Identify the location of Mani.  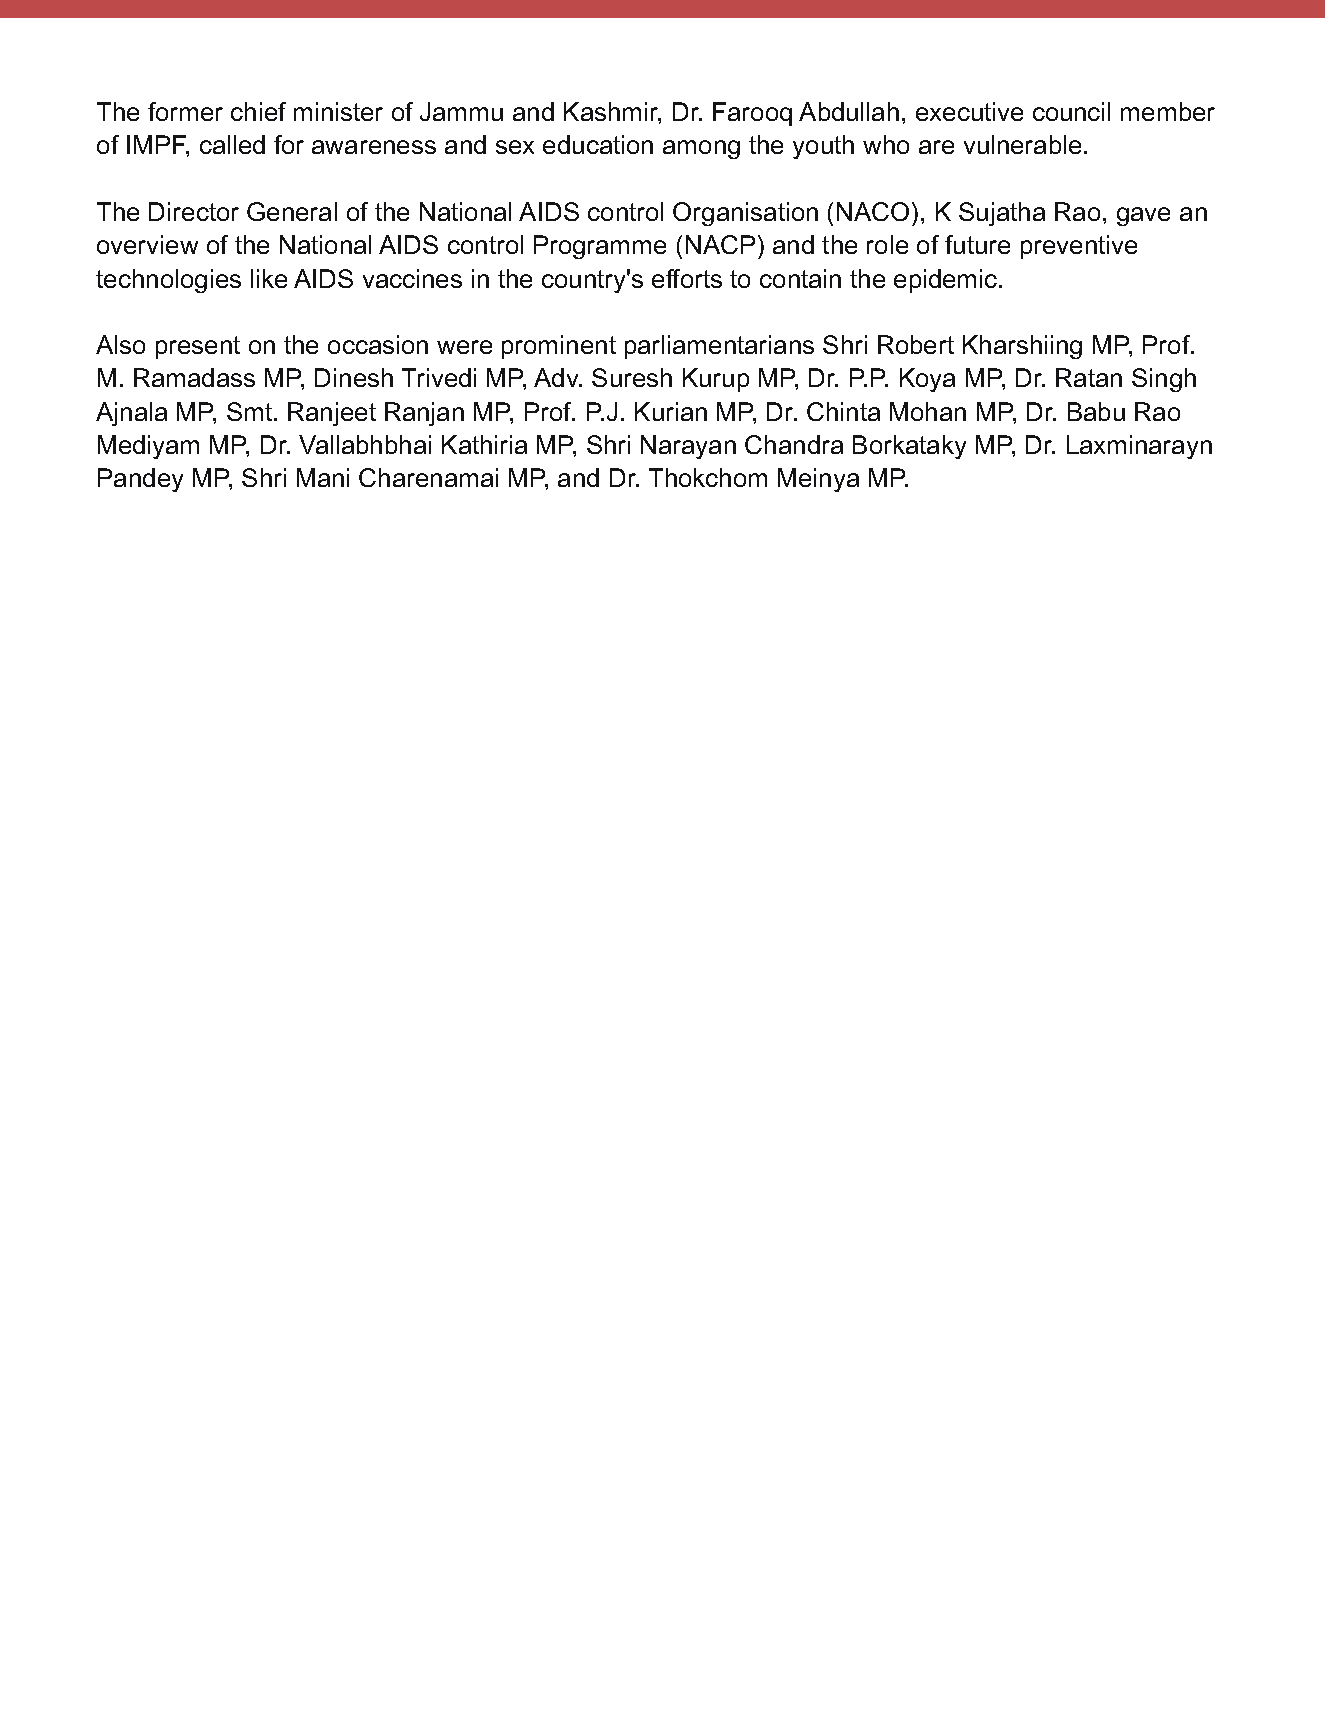
(323, 477).
